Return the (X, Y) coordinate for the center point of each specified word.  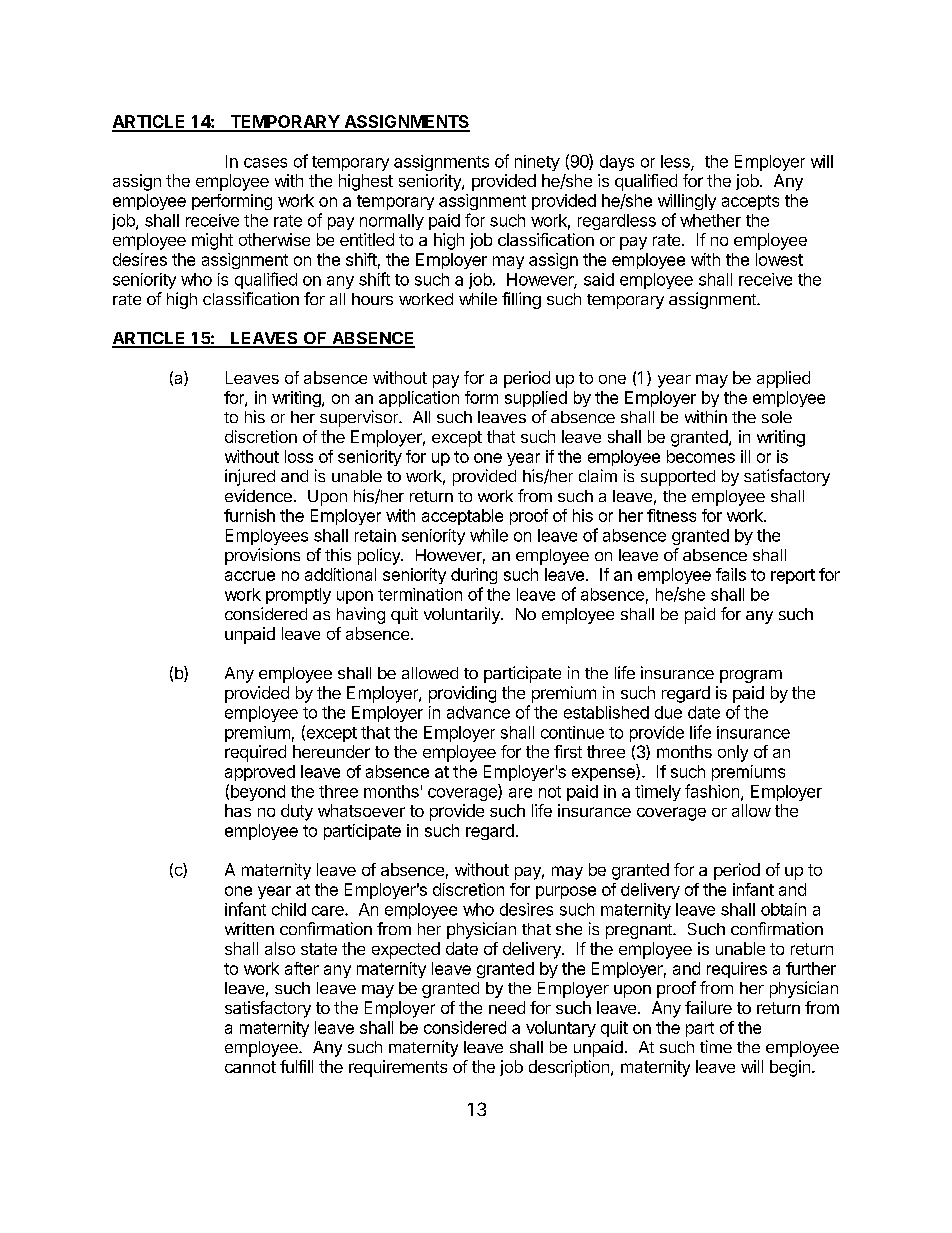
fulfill (296, 1066)
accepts (750, 202)
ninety (537, 163)
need (507, 1007)
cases (265, 163)
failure (708, 1007)
